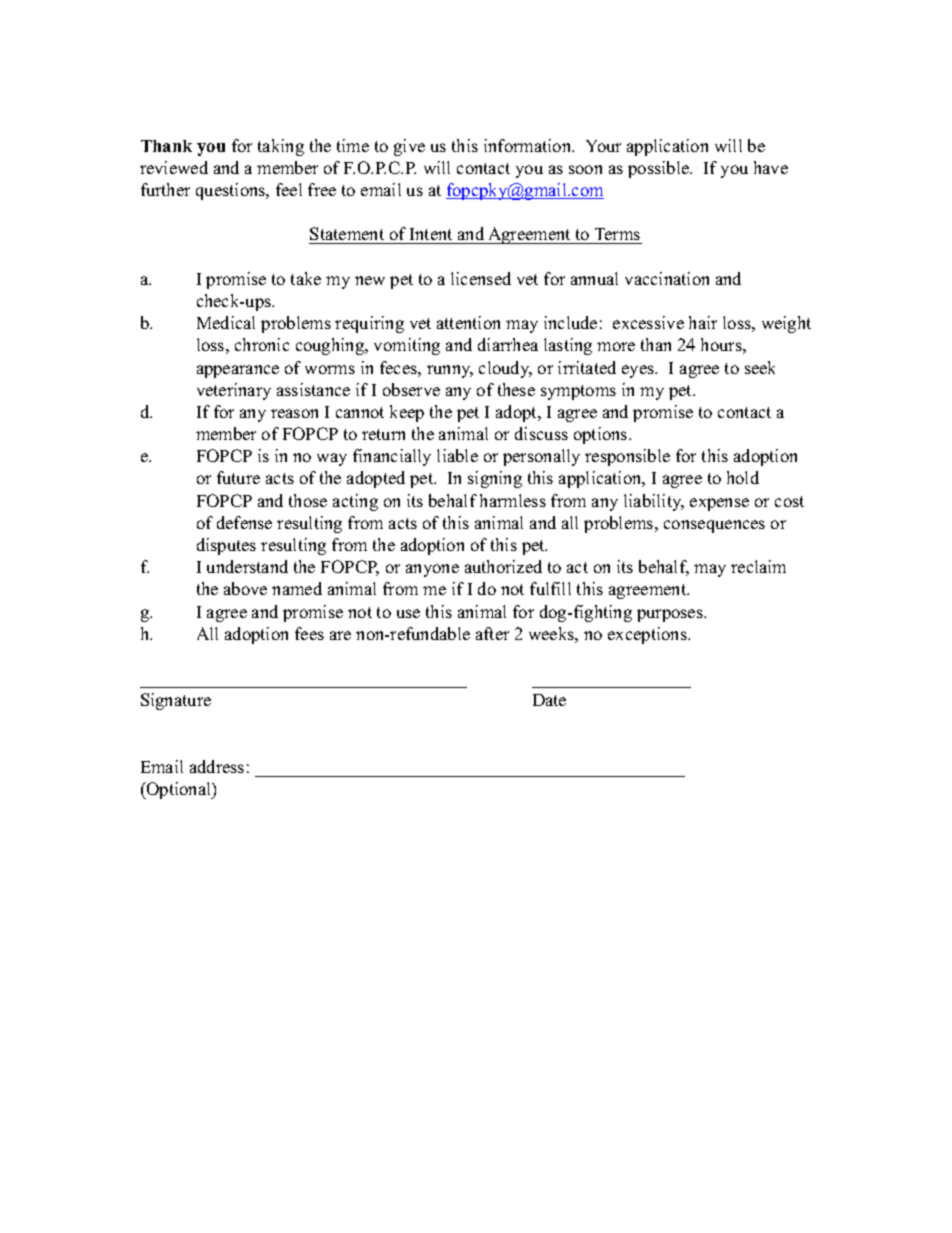 This image has height=1233, width=952. Describe the element at coordinates (549, 700) in the image. I see `Date` at that location.
